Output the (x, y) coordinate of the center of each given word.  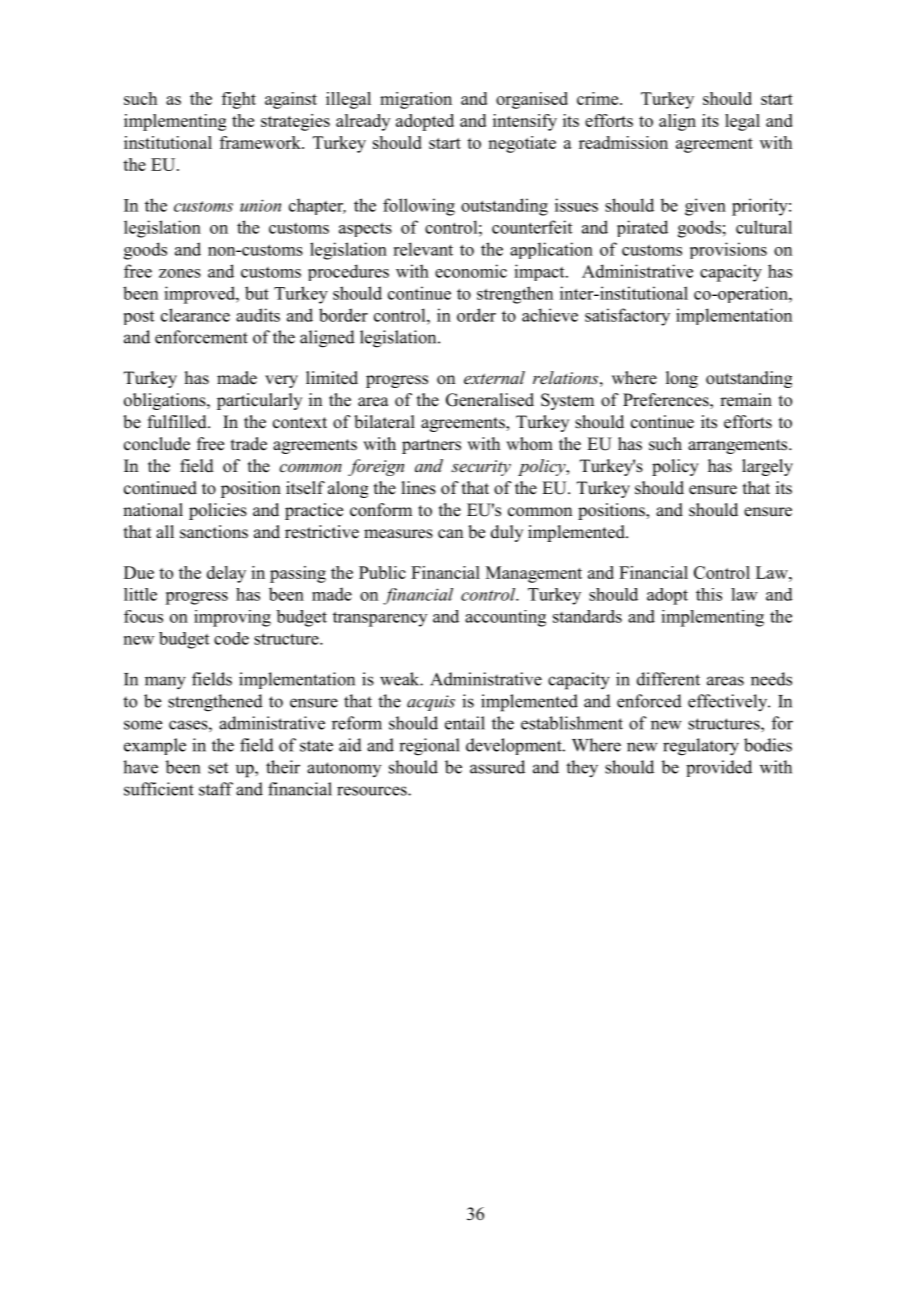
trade (249, 444)
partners (431, 446)
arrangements (739, 446)
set (218, 768)
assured (497, 767)
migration (416, 100)
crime (599, 98)
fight (239, 100)
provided (719, 768)
